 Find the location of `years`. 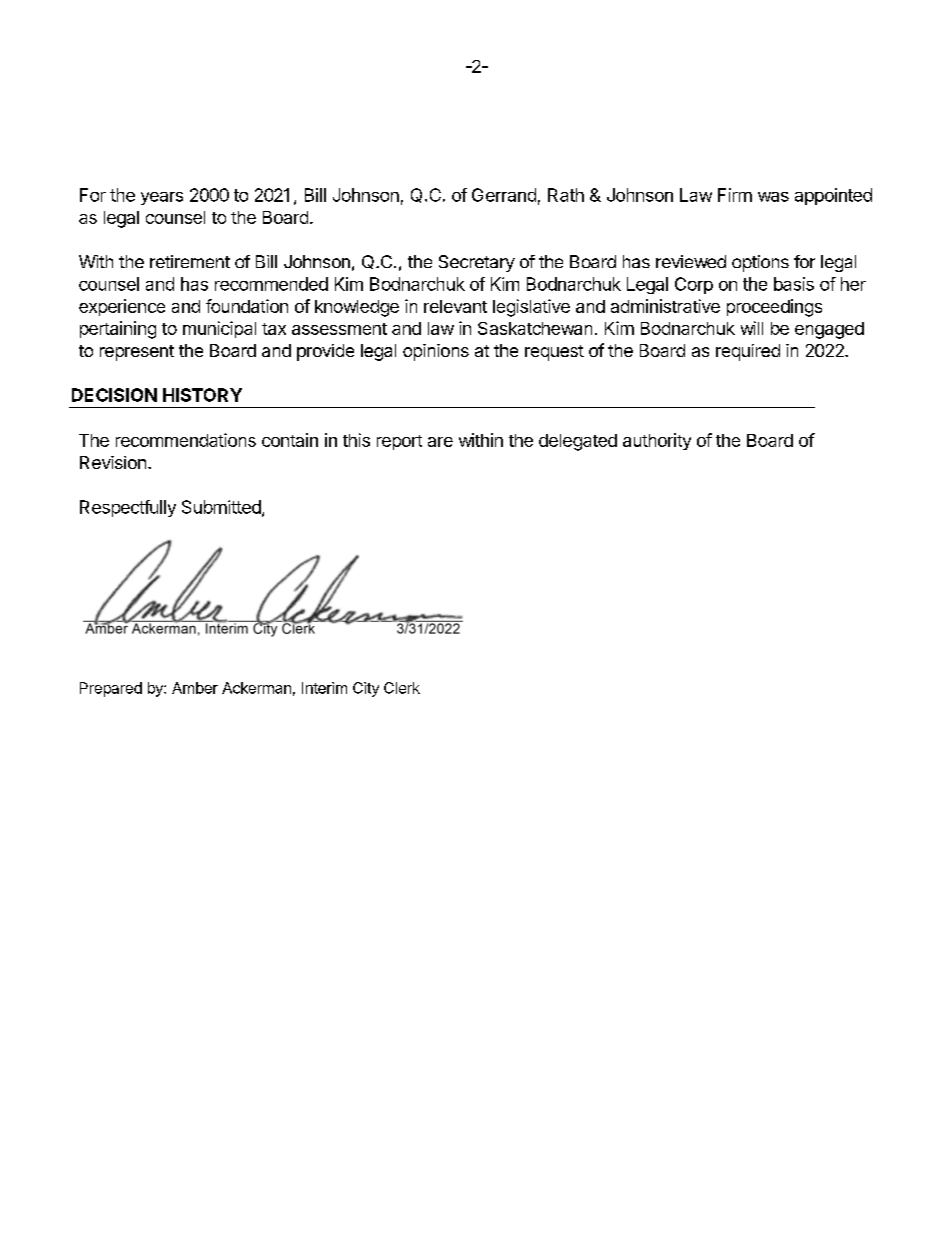

years is located at coordinates (162, 198).
